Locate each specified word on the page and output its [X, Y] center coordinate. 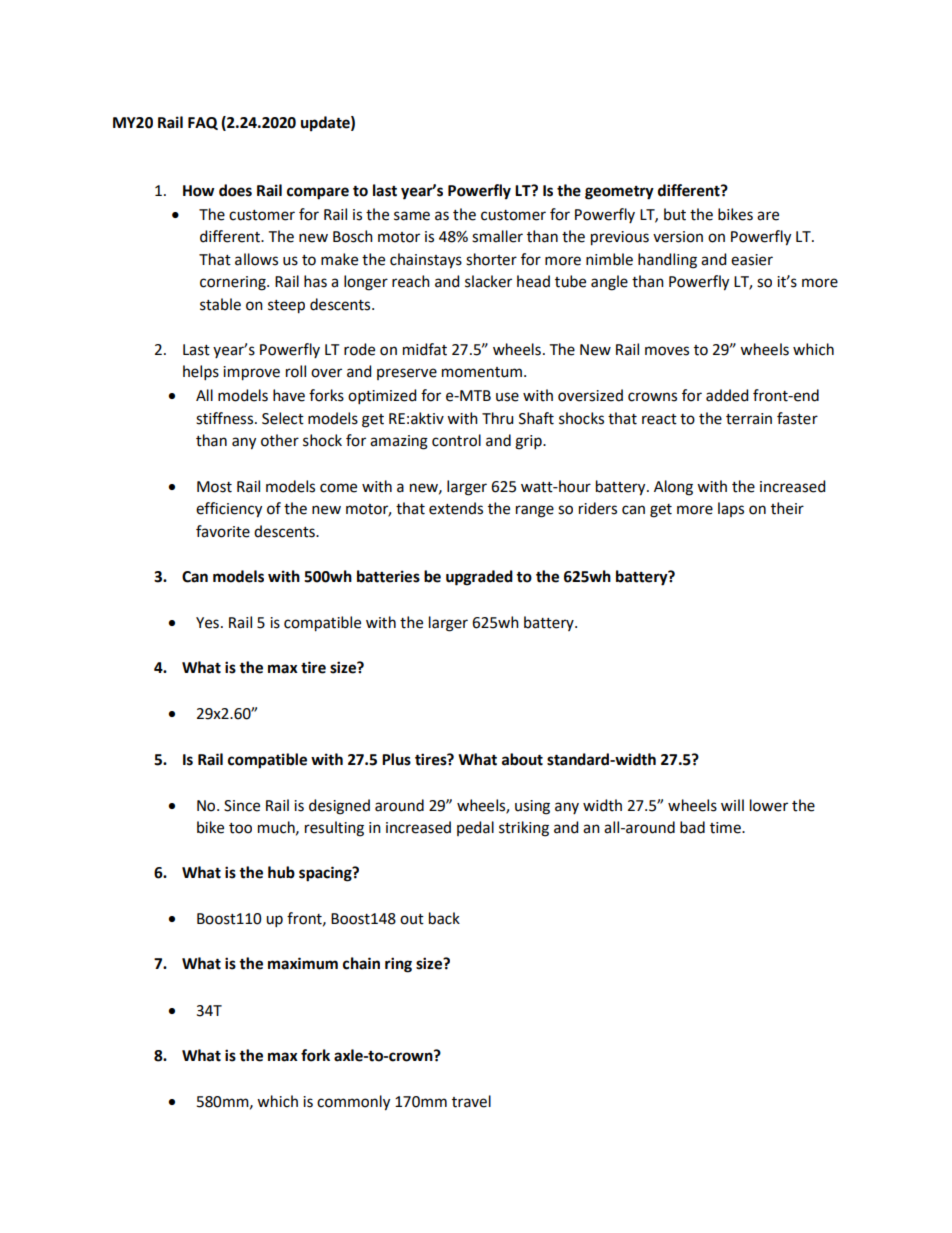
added [727, 395]
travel [471, 1101]
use [507, 397]
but [675, 214]
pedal [475, 828]
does [235, 190]
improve [251, 373]
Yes [207, 623]
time [726, 828]
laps [731, 509]
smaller [497, 236]
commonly [353, 1103]
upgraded [479, 578]
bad [692, 827]
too [240, 828]
